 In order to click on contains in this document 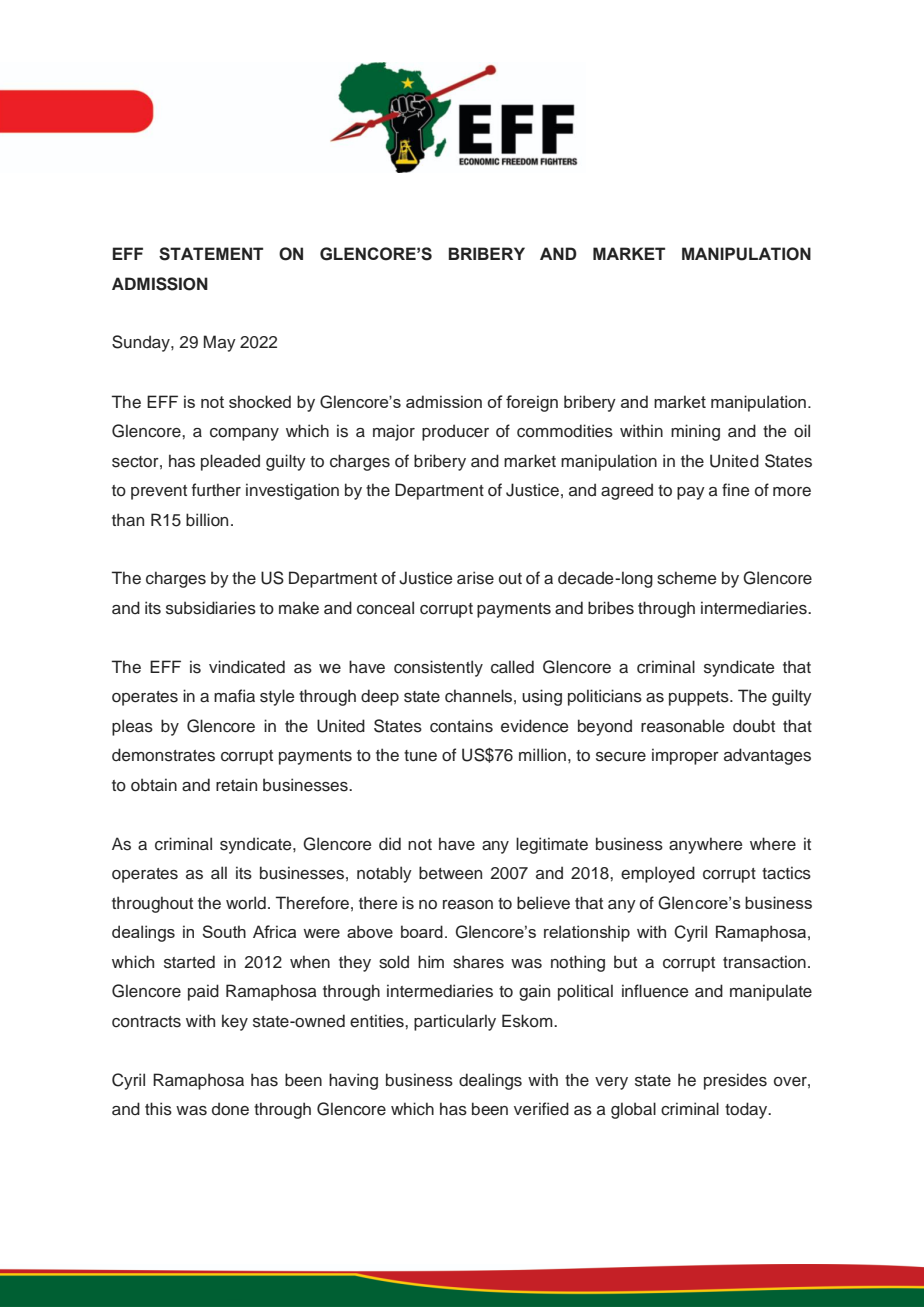, I will do `click(461, 726)`.
